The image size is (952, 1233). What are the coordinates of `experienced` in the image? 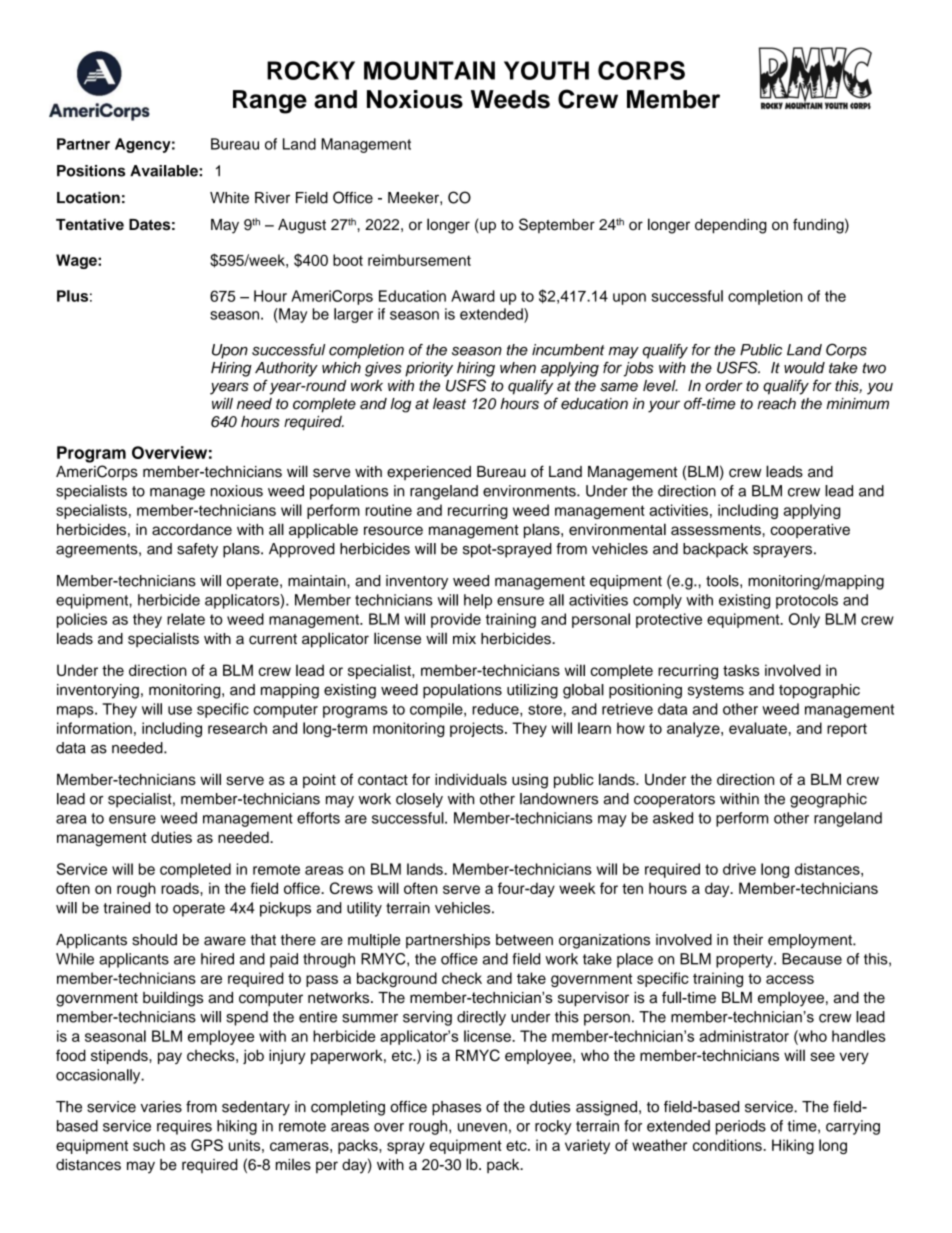 It's located at (429, 473).
